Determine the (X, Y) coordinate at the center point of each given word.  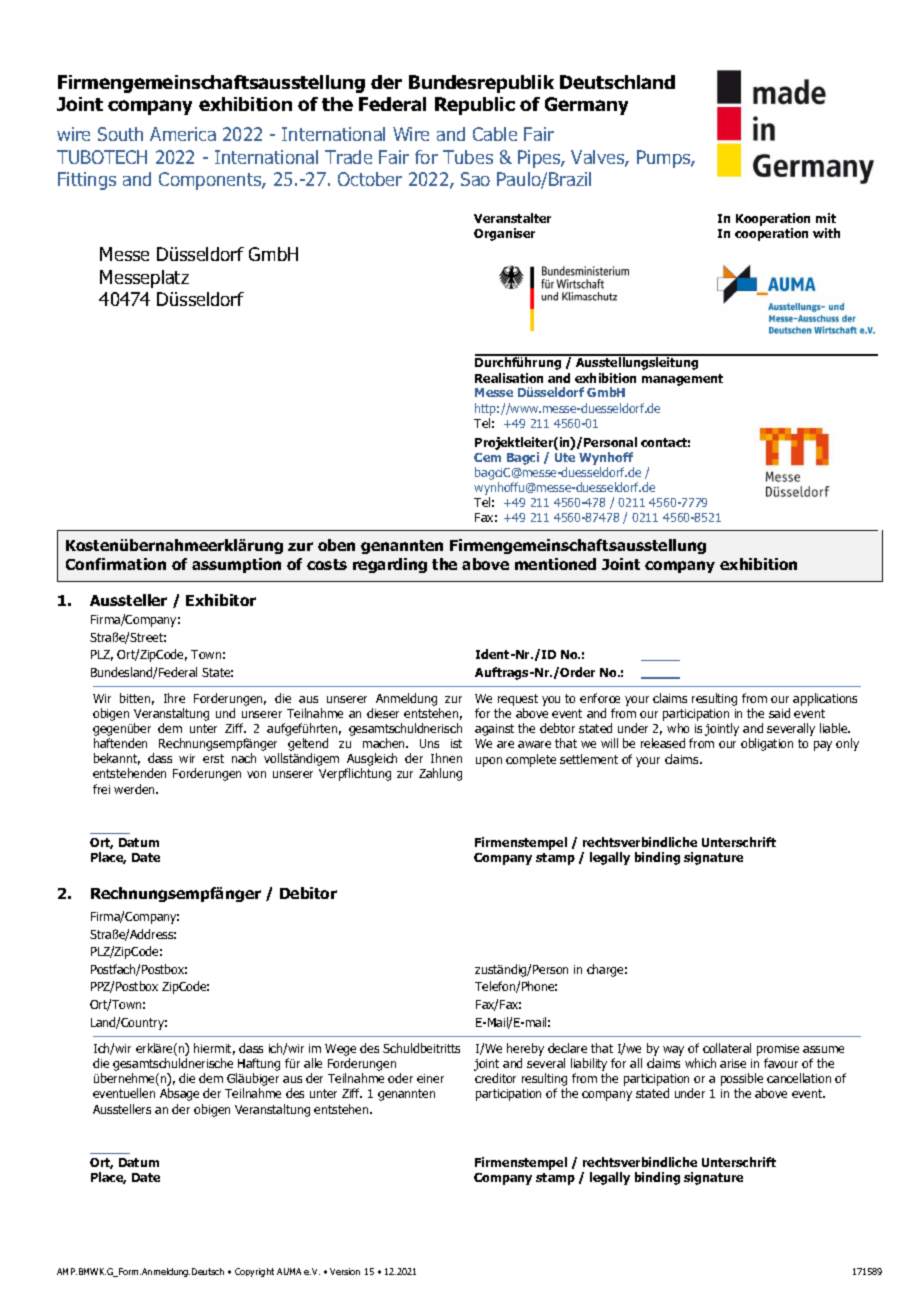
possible (742, 1081)
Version (345, 1271)
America (183, 134)
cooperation (771, 234)
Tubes (468, 157)
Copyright (254, 1272)
